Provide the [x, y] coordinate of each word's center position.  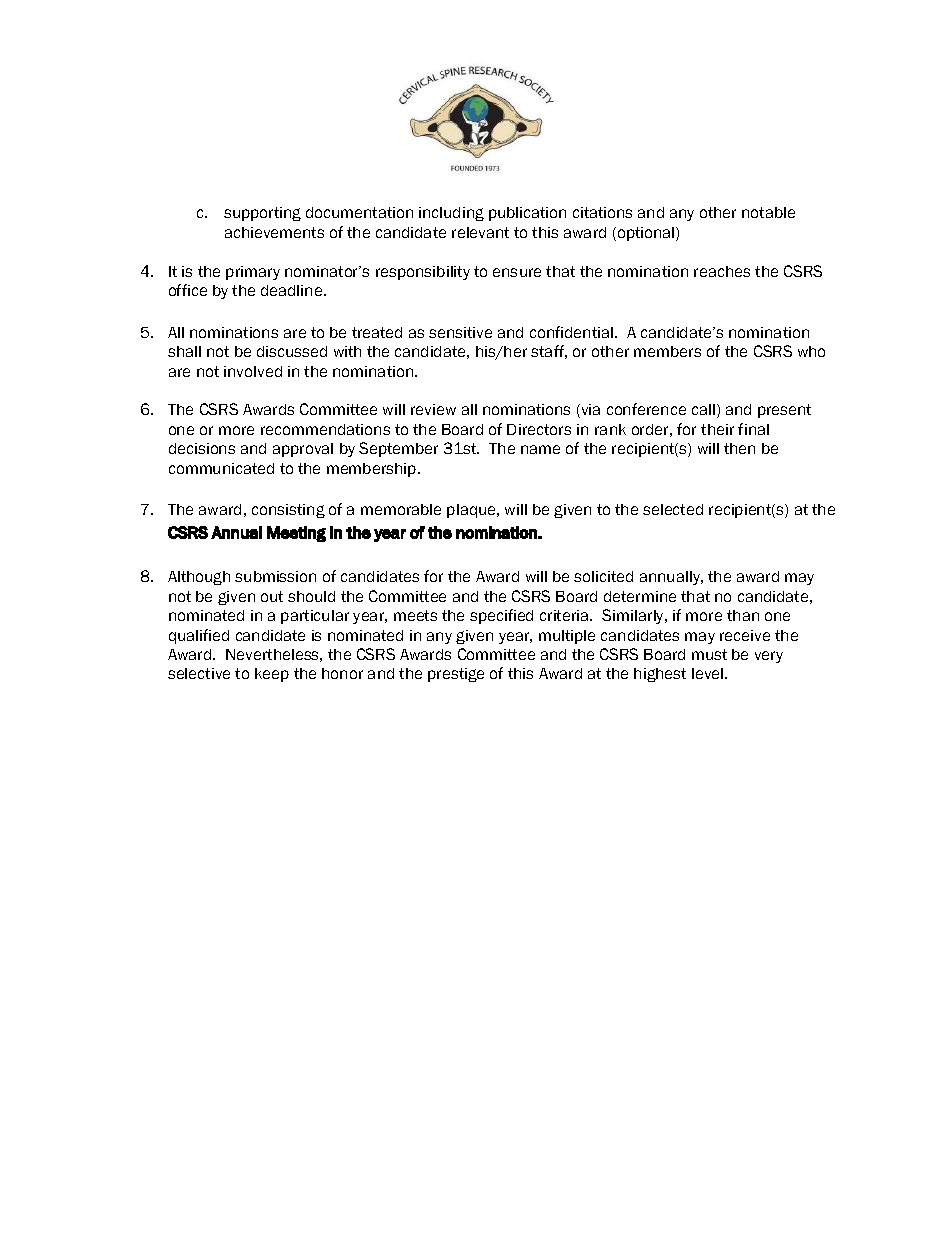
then [739, 448]
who [811, 351]
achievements [274, 232]
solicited [603, 576]
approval [303, 450]
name [540, 449]
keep [272, 675]
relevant [480, 232]
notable [768, 212]
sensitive [460, 332]
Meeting [296, 534]
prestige [456, 675]
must [709, 654]
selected [673, 509]
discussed [292, 351]
